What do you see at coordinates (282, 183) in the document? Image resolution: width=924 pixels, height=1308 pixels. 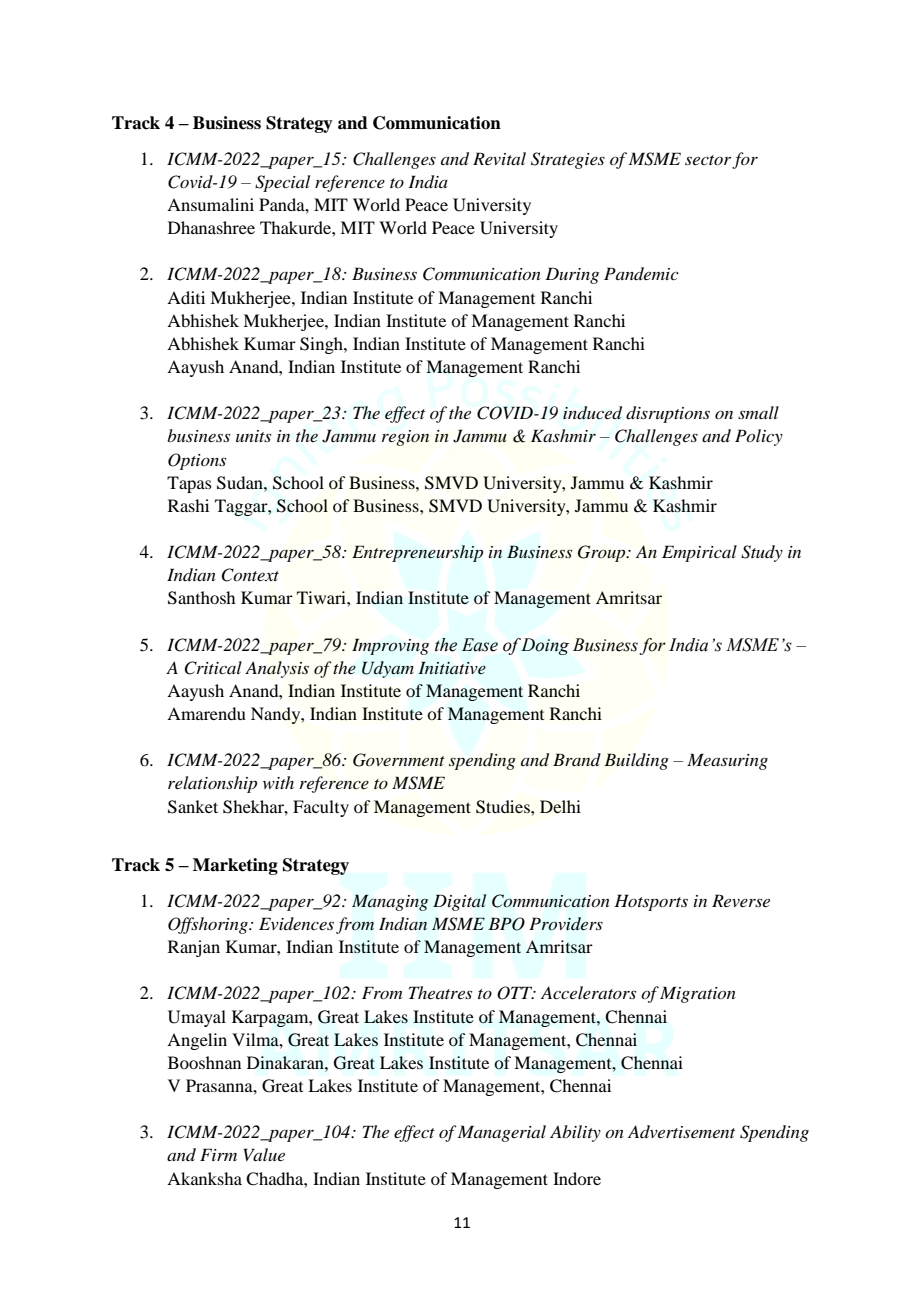 I see `Special` at bounding box center [282, 183].
